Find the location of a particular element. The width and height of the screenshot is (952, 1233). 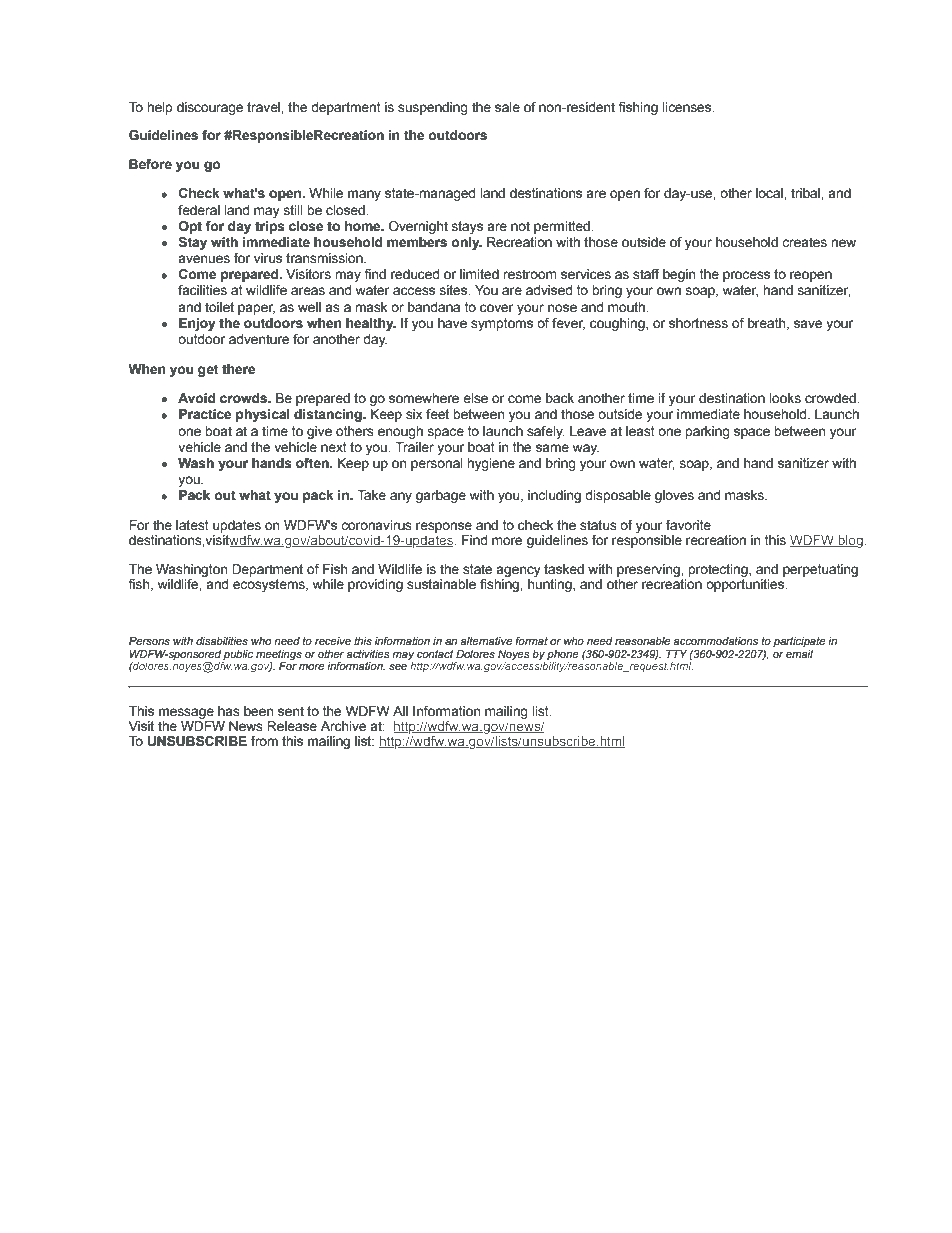

All is located at coordinates (400, 711).
